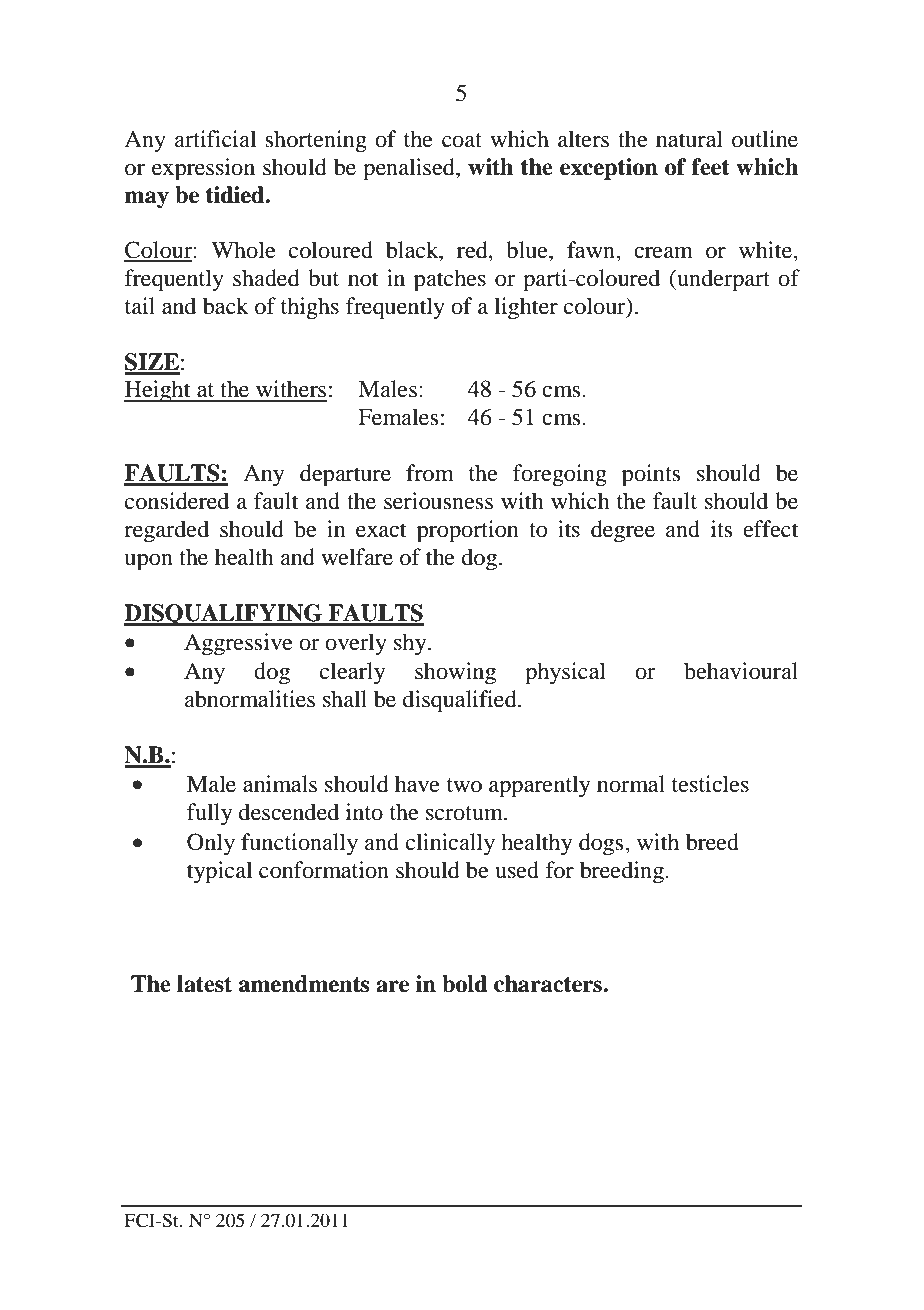 The height and width of the page is (1310, 924). What do you see at coordinates (204, 984) in the page?
I see `latest` at bounding box center [204, 984].
